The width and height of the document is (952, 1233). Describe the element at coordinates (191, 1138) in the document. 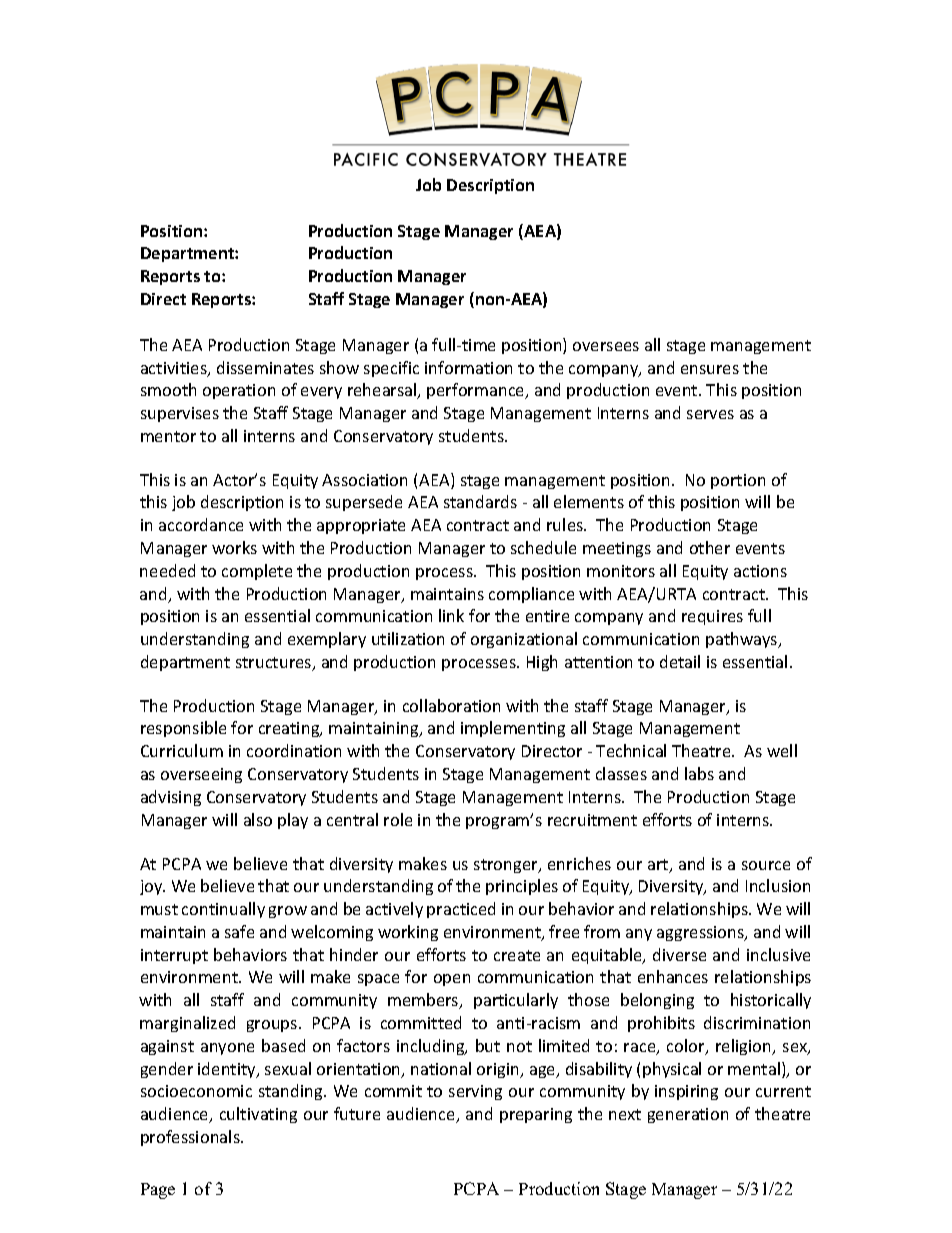

I see `professionals` at that location.
